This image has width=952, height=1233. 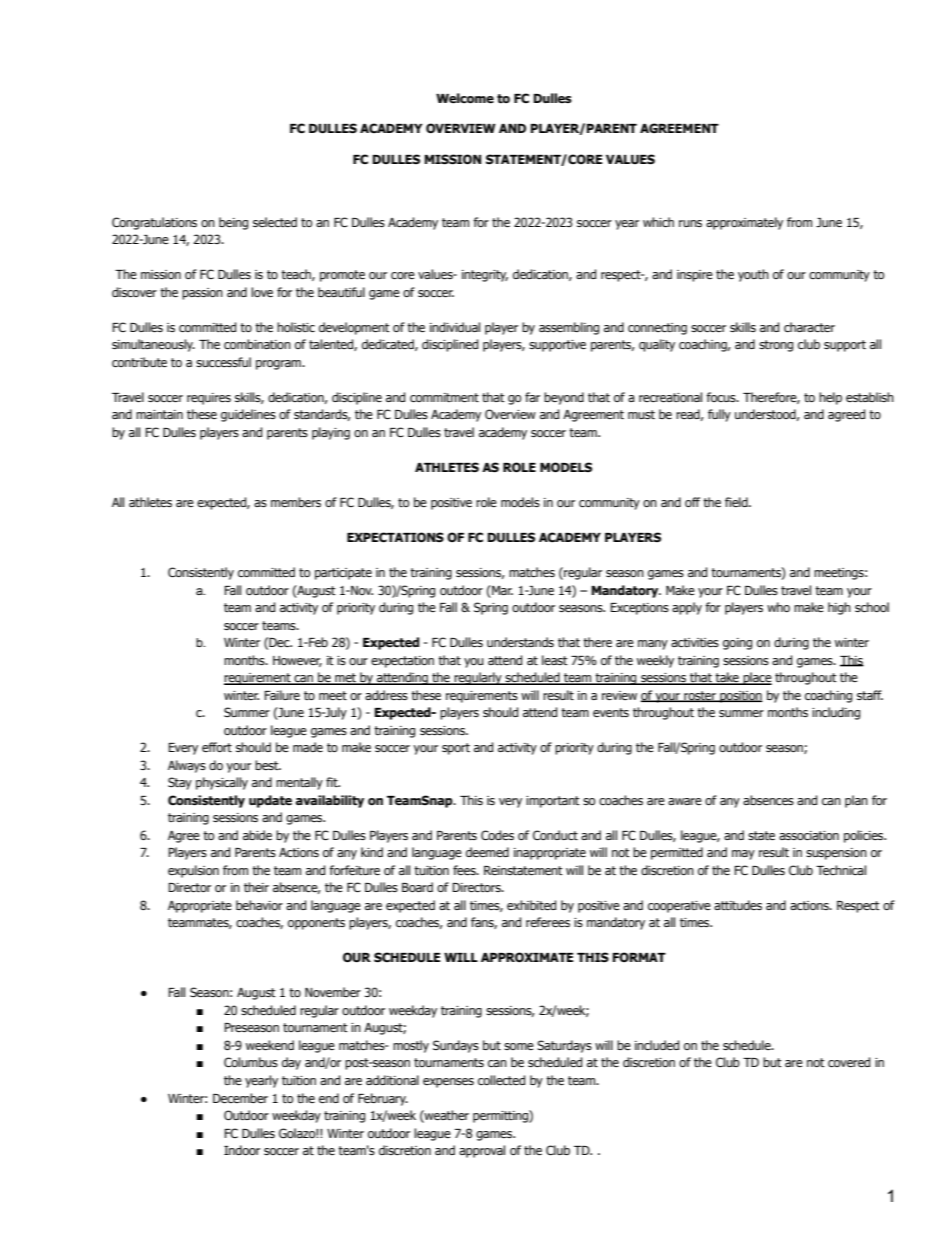 What do you see at coordinates (849, 1062) in the image?
I see `covered` at bounding box center [849, 1062].
